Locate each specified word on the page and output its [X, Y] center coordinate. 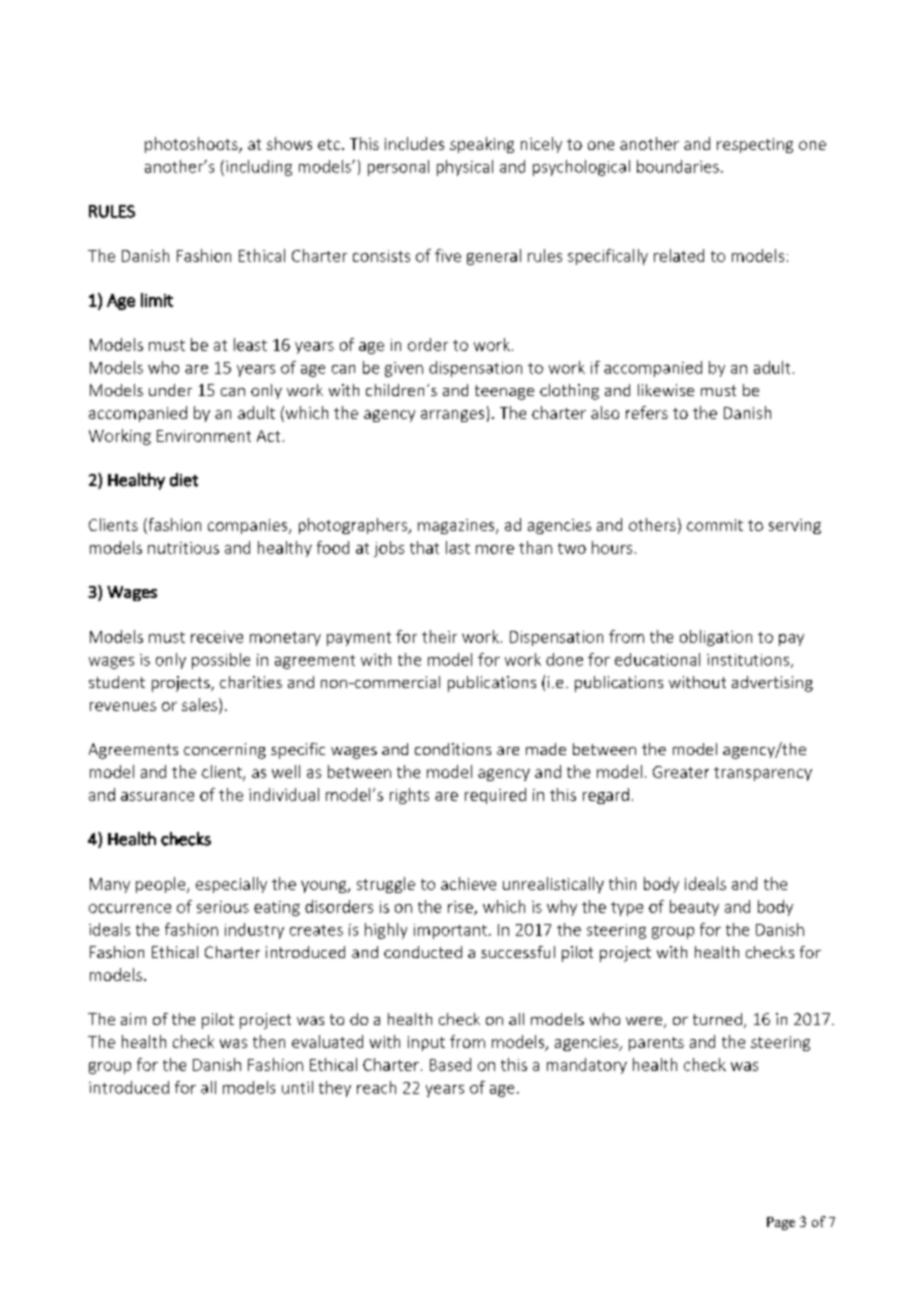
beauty [694, 908]
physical [465, 168]
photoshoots [192, 145]
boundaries [678, 166]
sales [199, 704]
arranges [452, 416]
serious [223, 907]
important [450, 931]
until [297, 1087]
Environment [204, 436]
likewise [666, 390]
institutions [749, 661]
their [439, 636]
